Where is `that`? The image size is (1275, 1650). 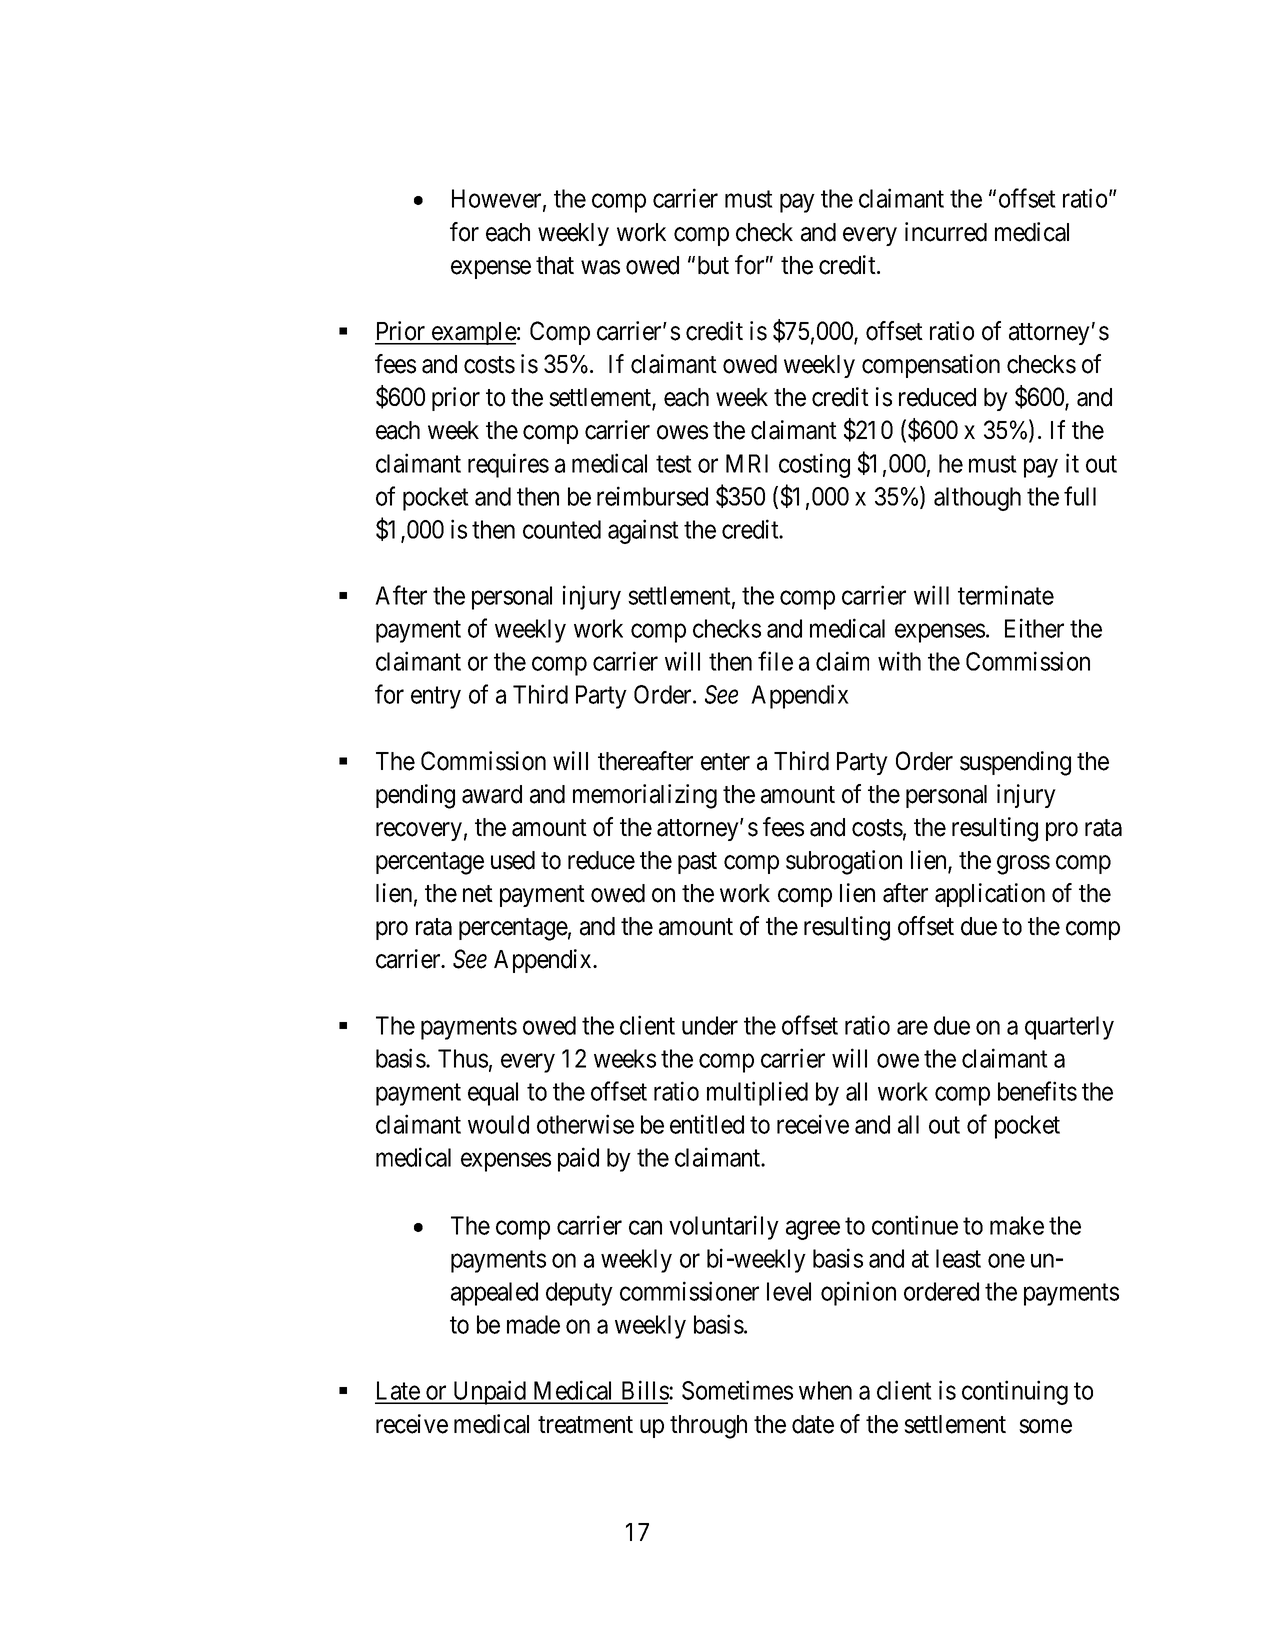 that is located at coordinates (555, 265).
